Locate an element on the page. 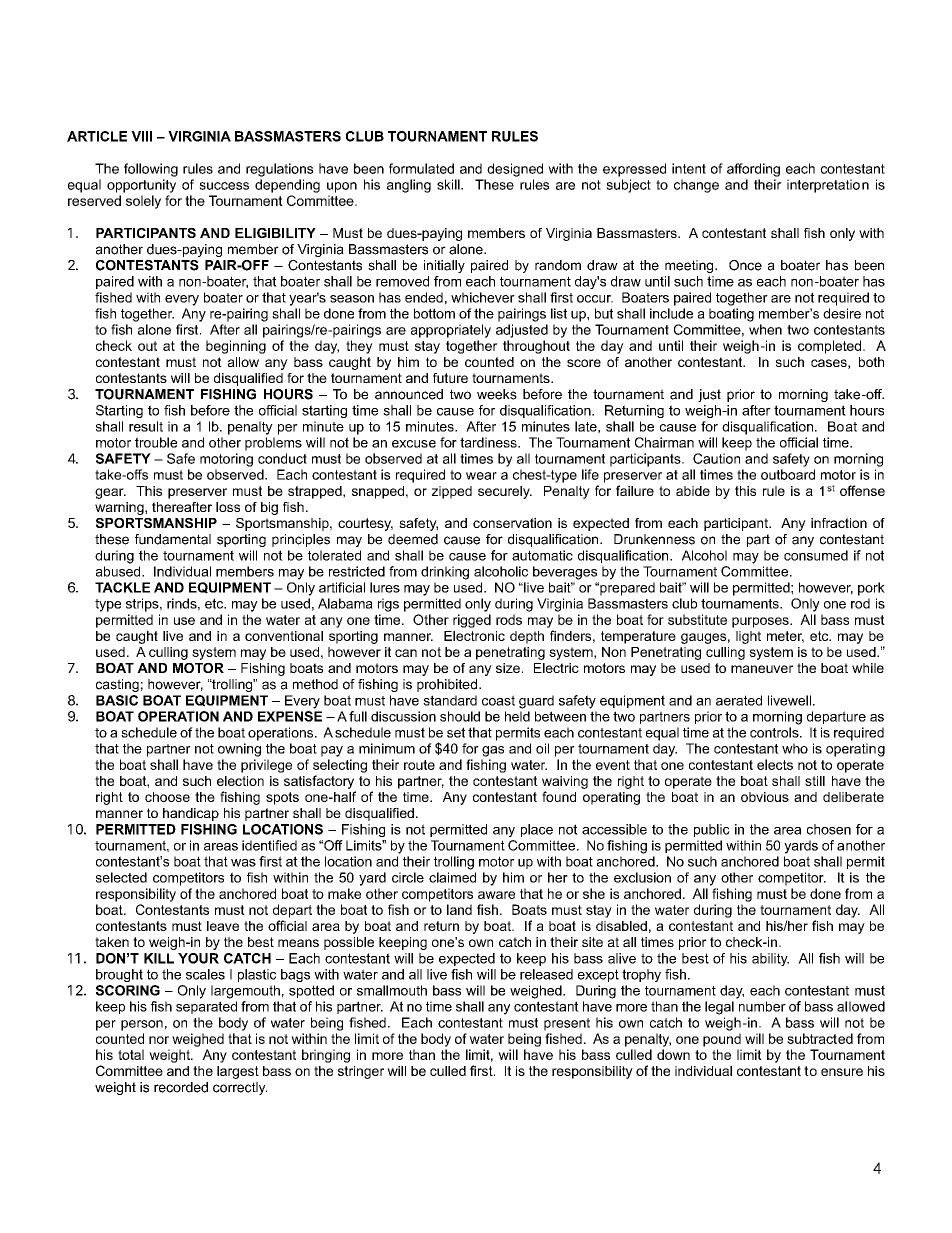 This image has height=1233, width=952. subtracted is located at coordinates (820, 1038).
